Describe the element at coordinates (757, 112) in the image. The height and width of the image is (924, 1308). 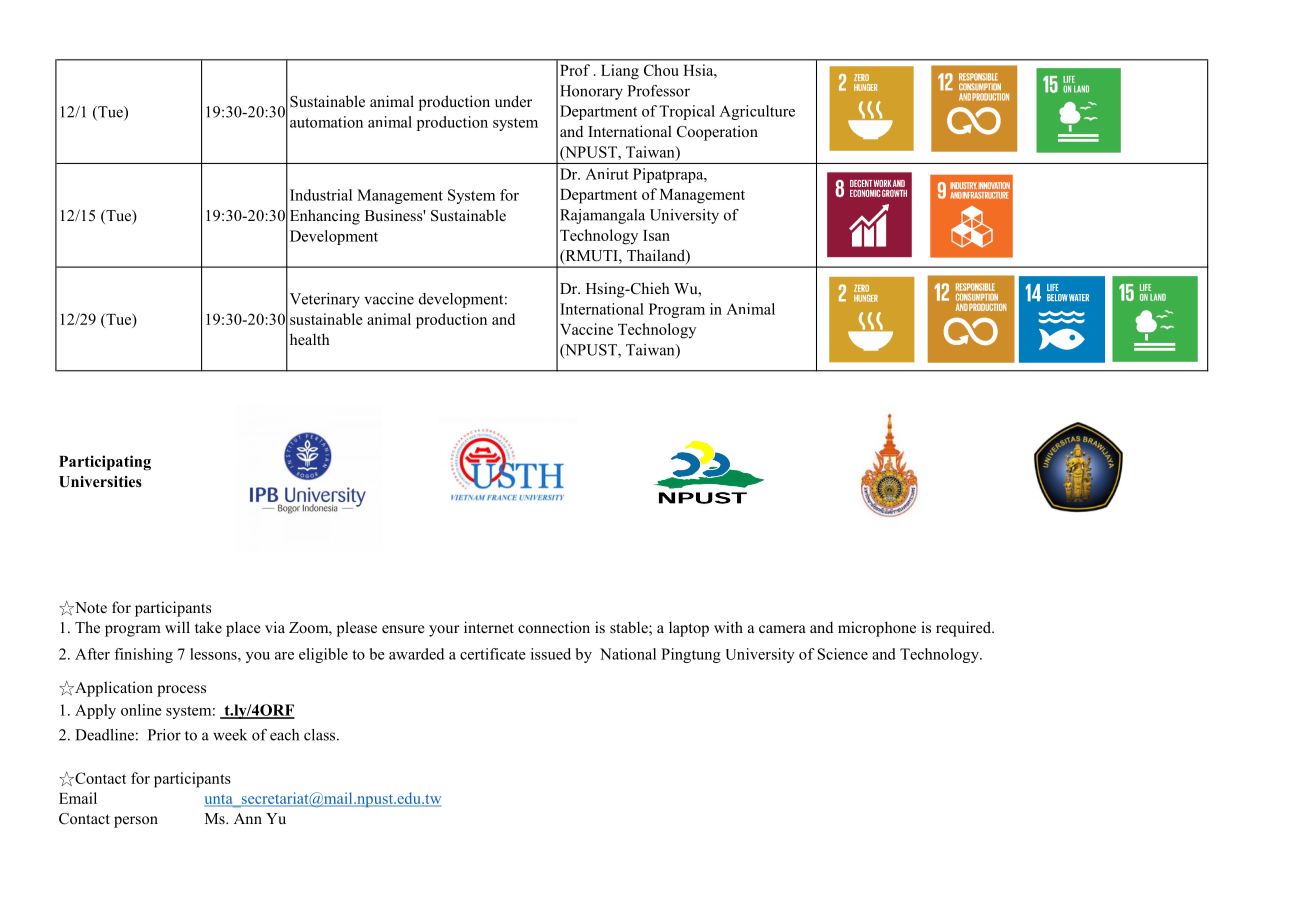
I see `Agriculture` at that location.
